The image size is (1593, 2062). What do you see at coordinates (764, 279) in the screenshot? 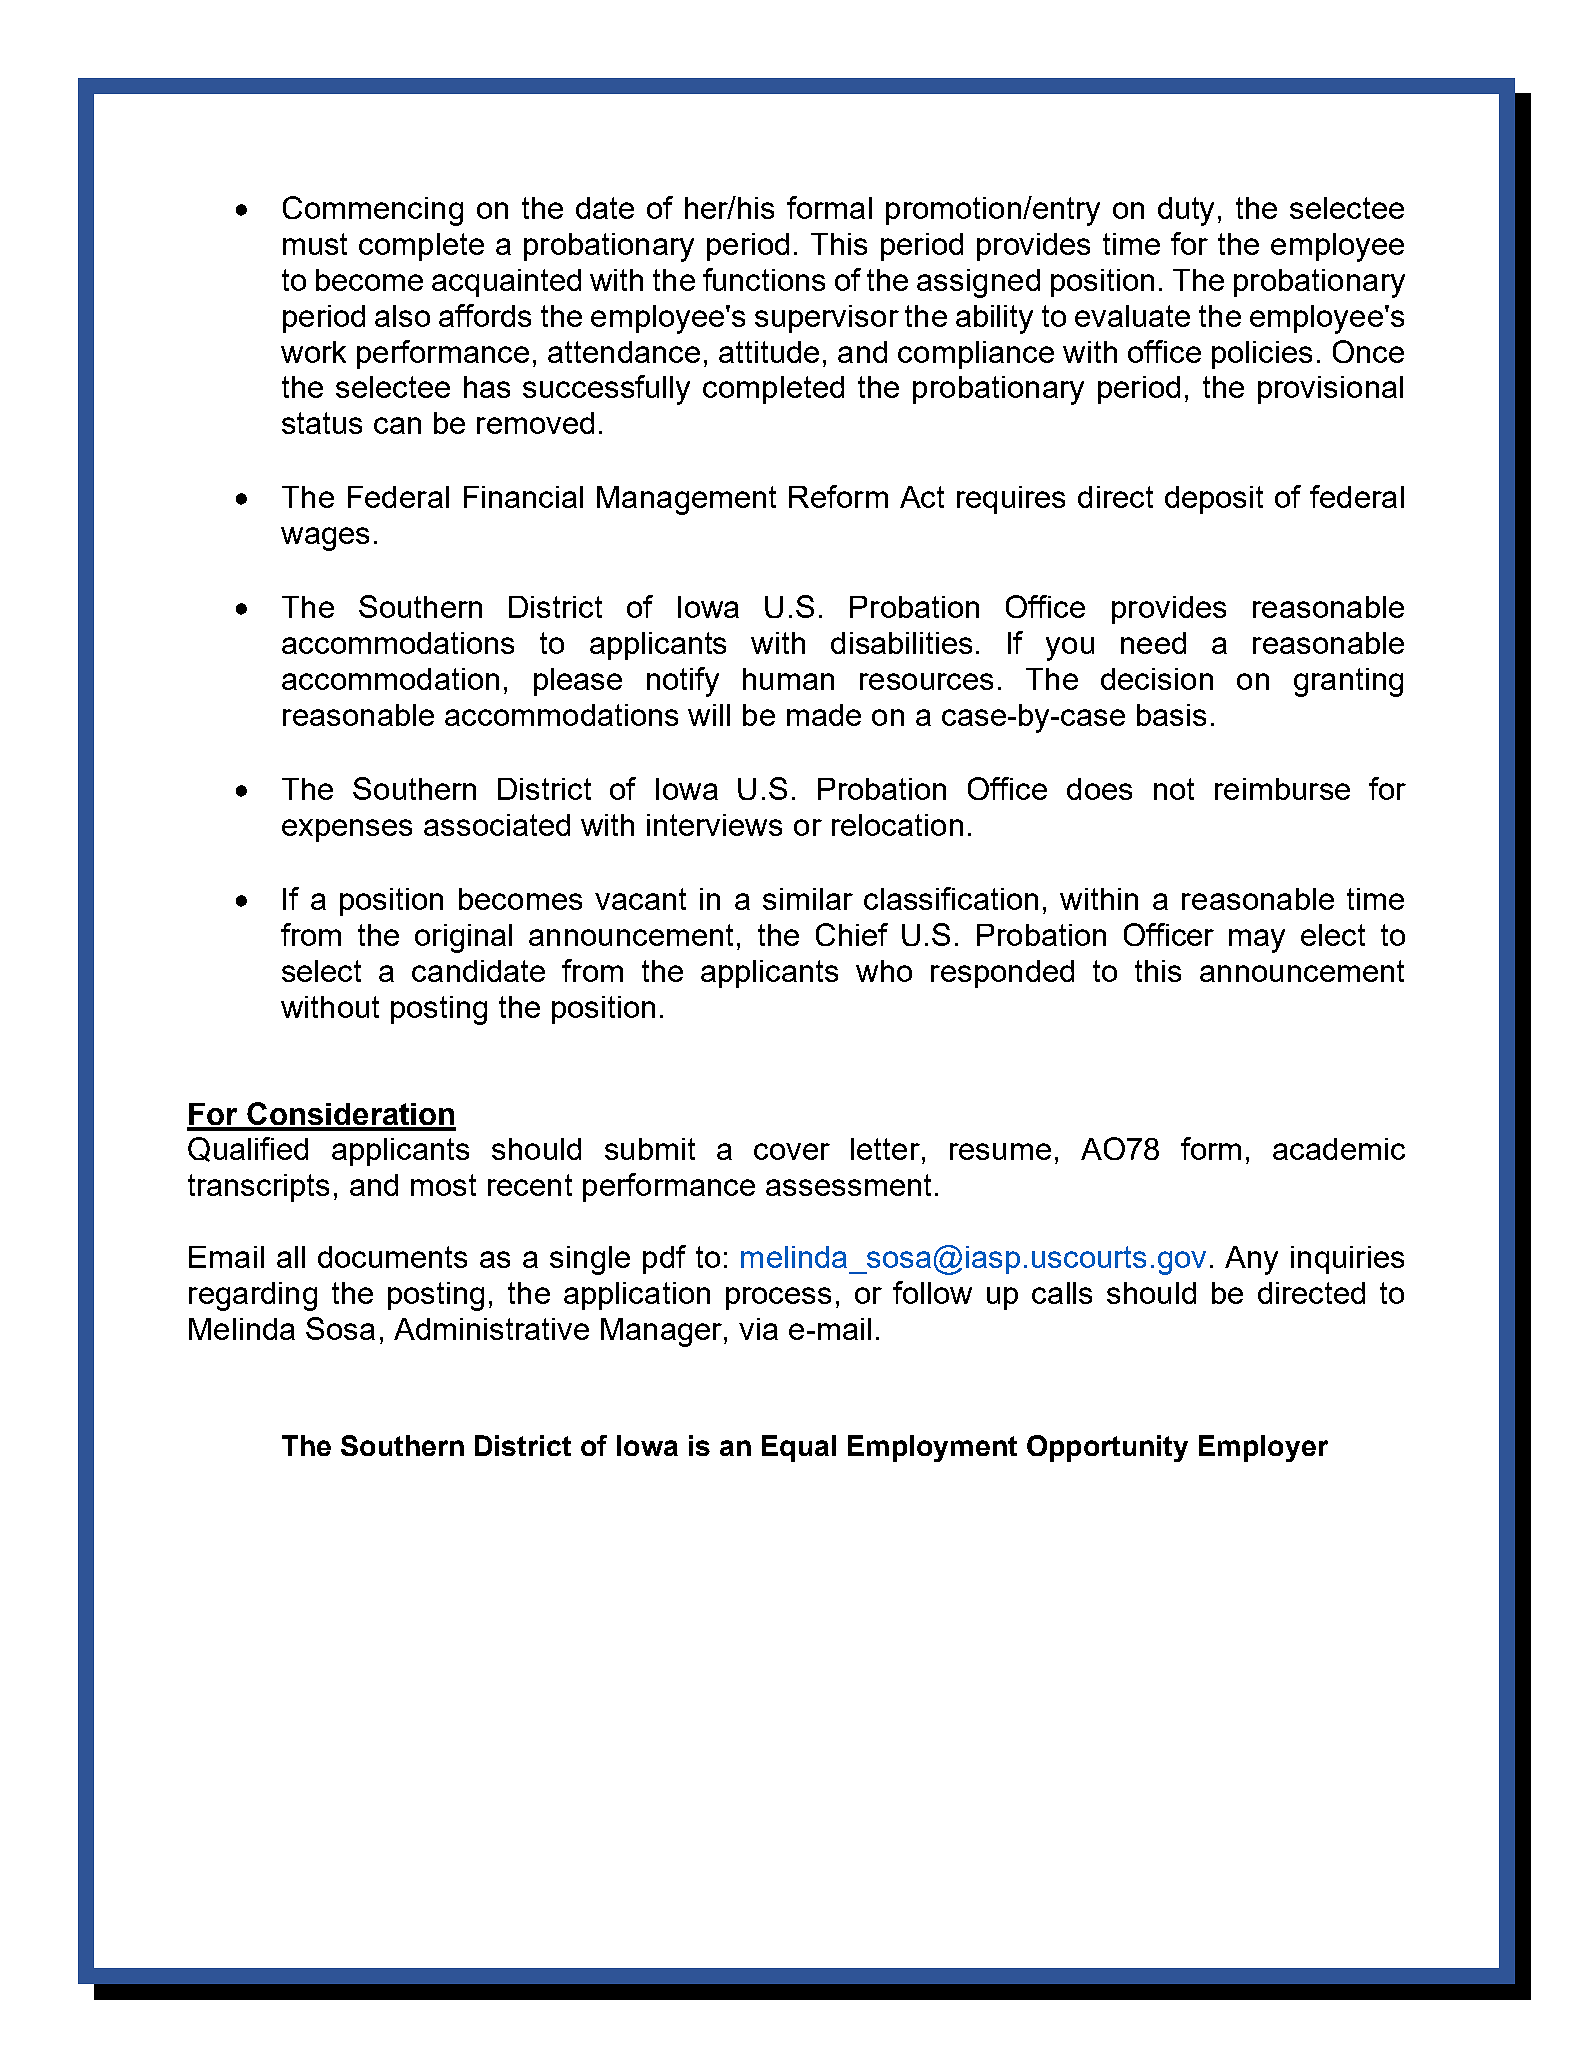
I see `functions` at bounding box center [764, 279].
